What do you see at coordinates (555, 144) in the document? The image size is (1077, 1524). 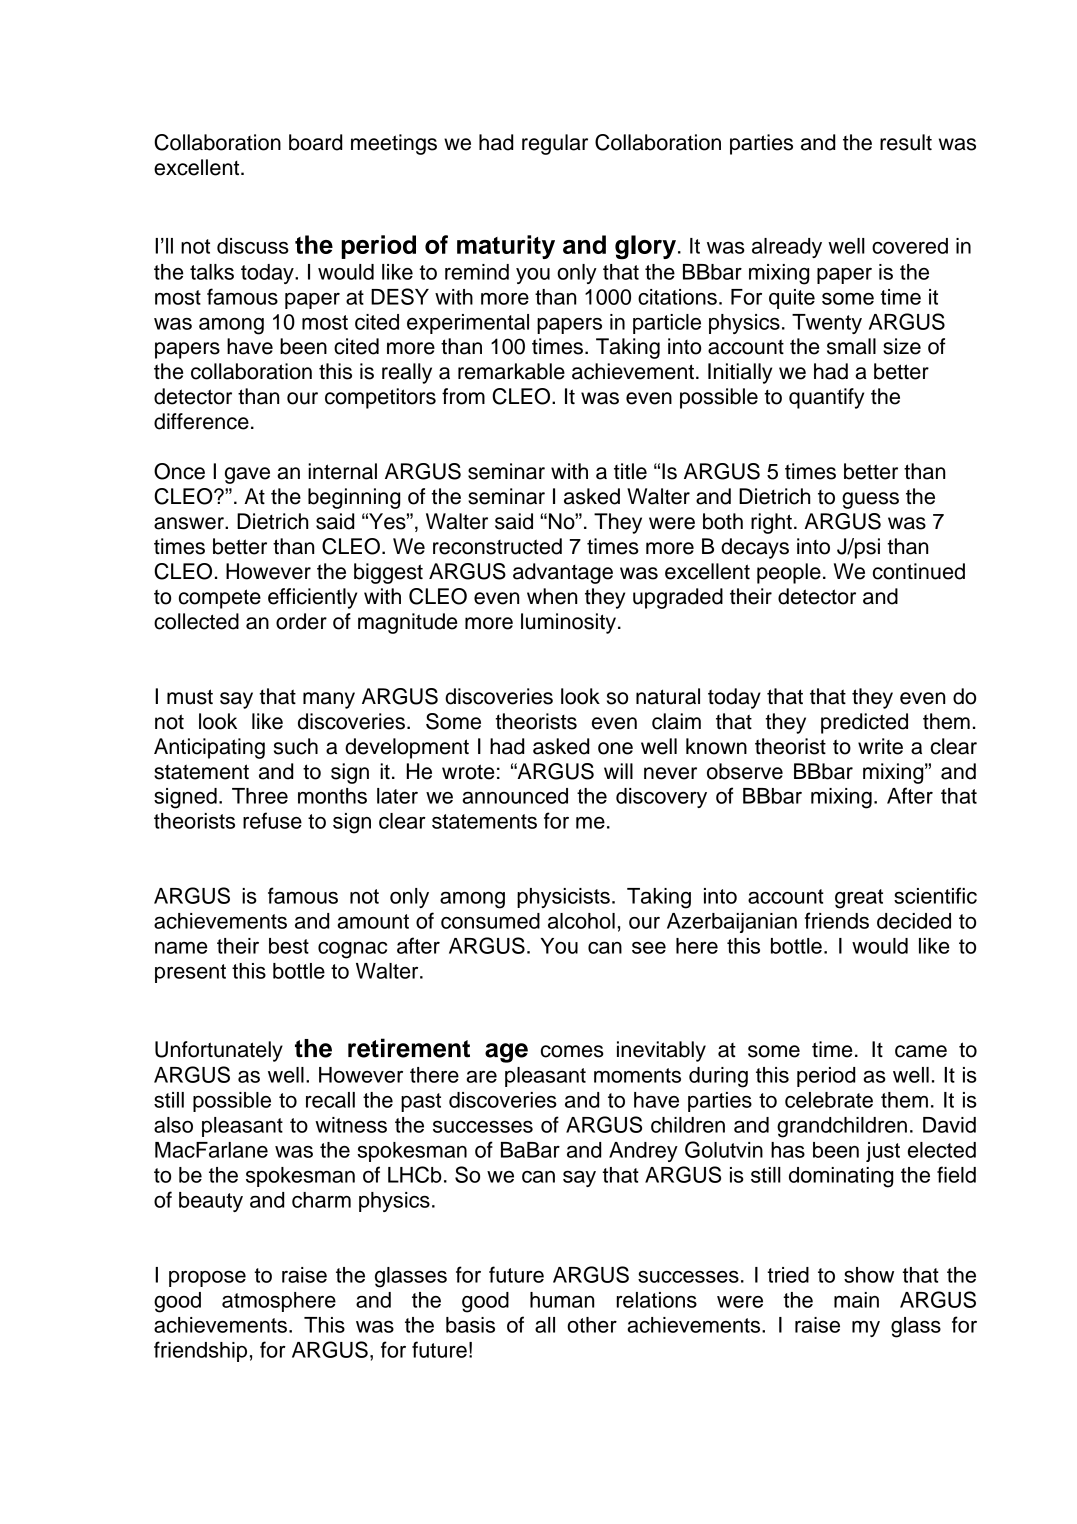 I see `regular` at bounding box center [555, 144].
